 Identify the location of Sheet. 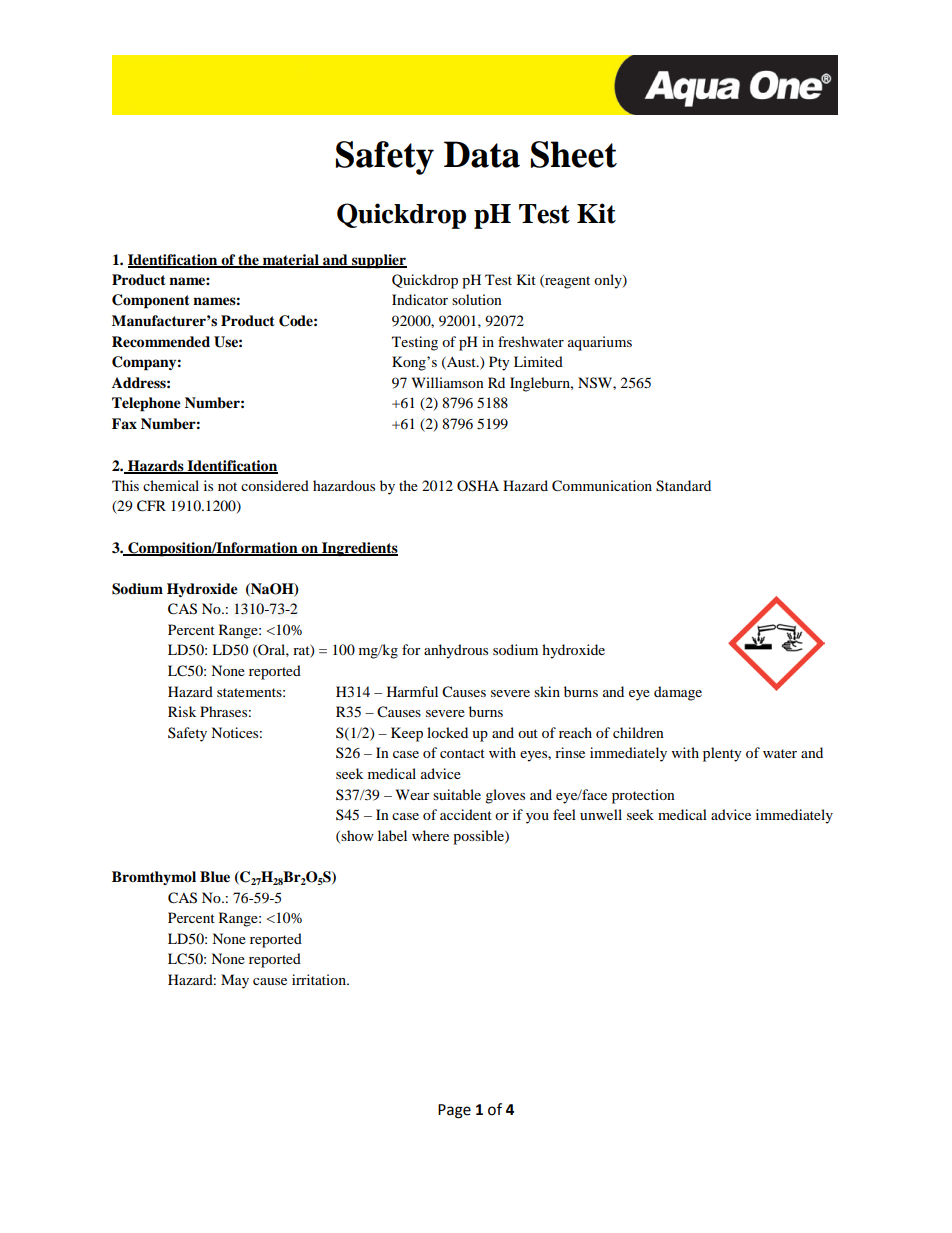
(574, 154).
